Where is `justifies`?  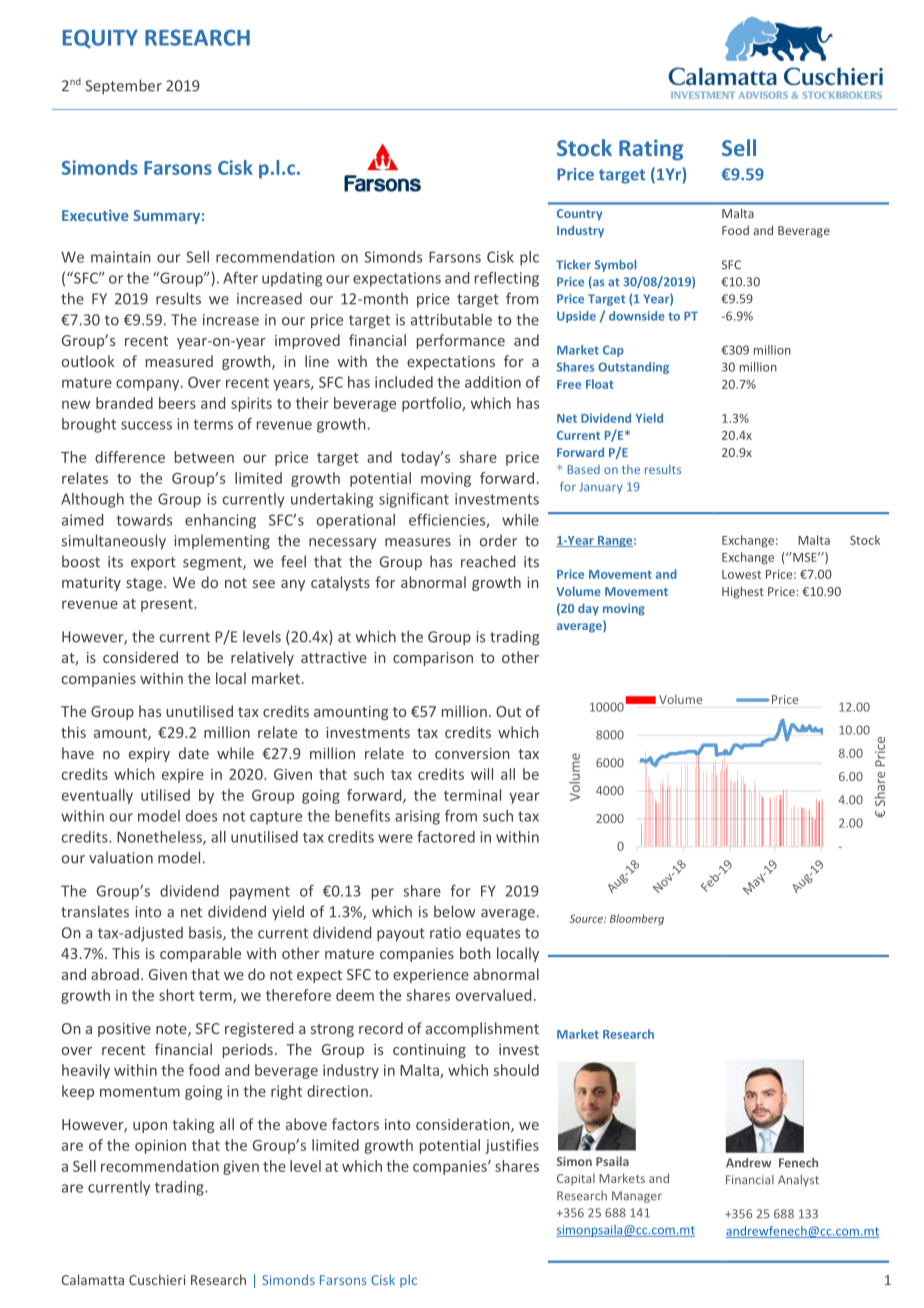 justifies is located at coordinates (512, 1146).
